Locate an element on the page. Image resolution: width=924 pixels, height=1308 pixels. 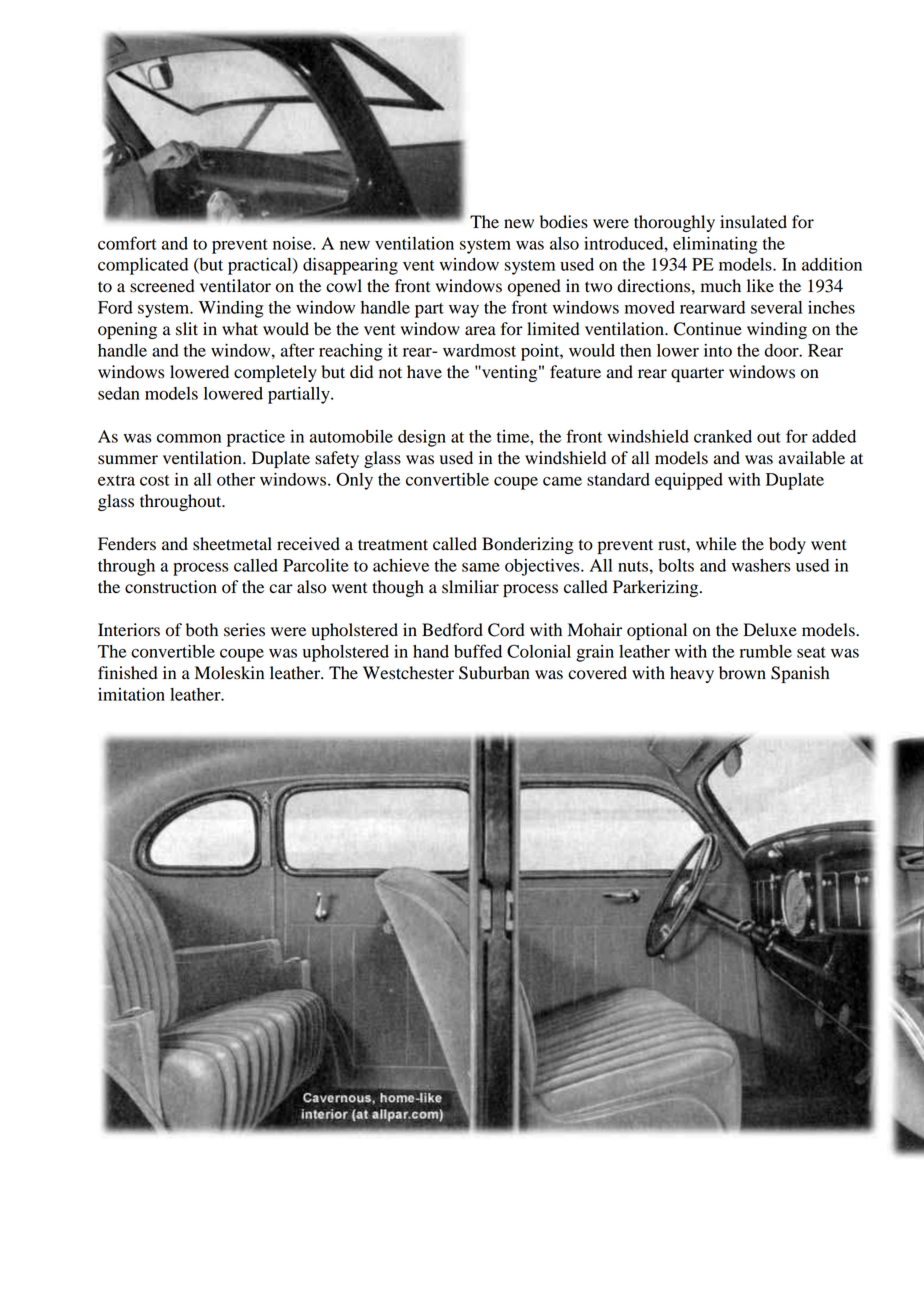
Moleskin is located at coordinates (229, 673).
